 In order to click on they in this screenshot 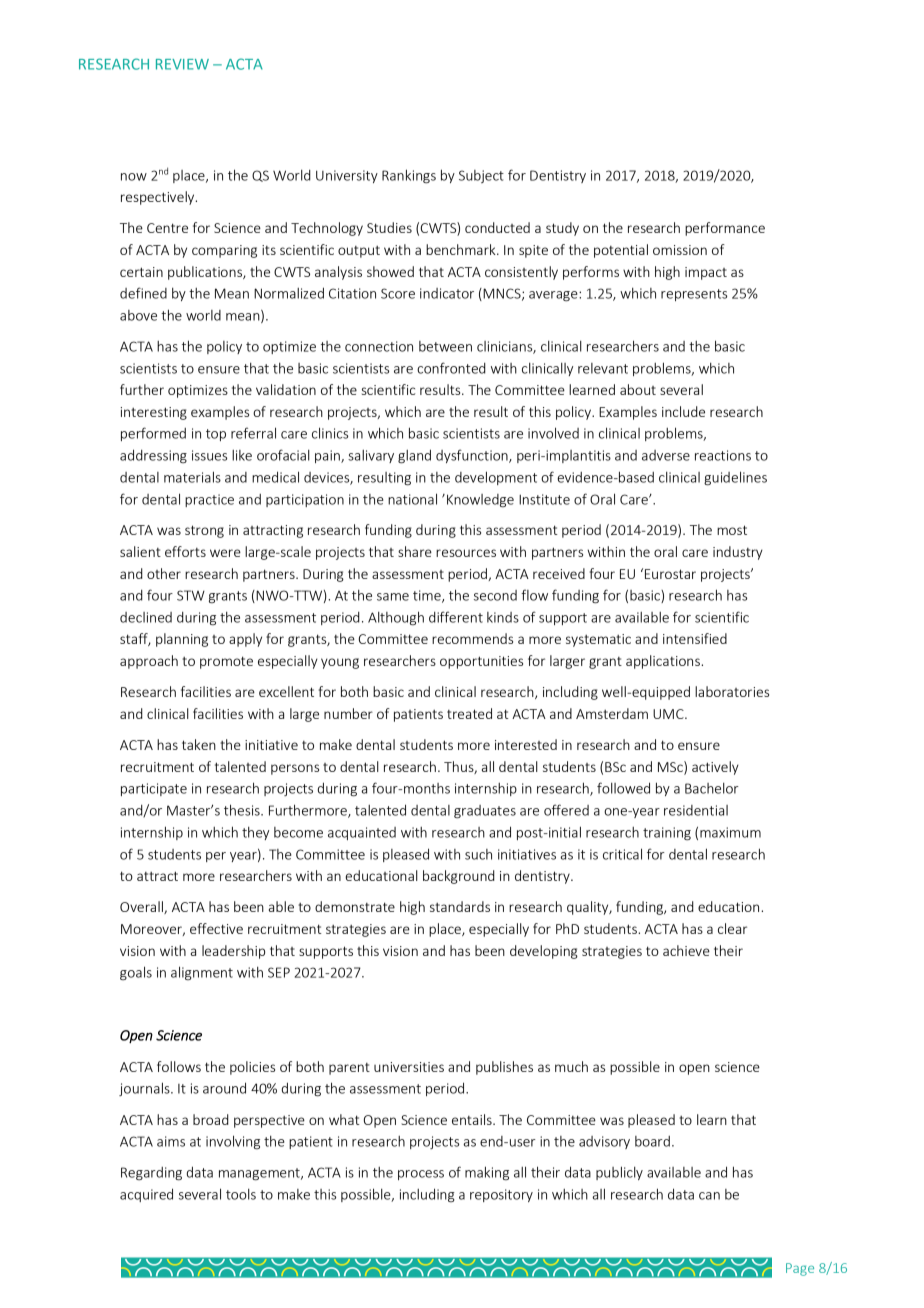, I will do `click(255, 833)`.
